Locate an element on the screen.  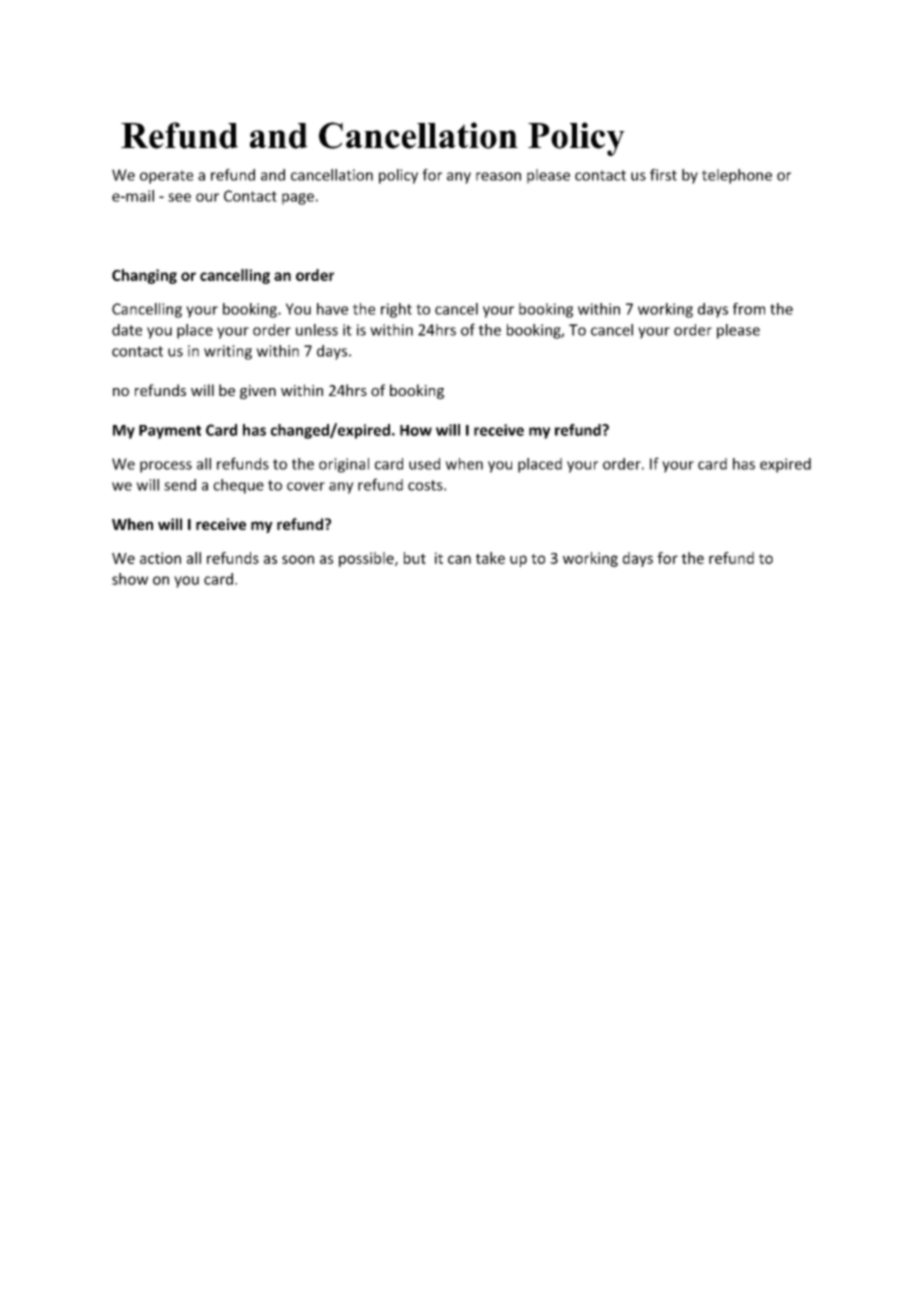
original is located at coordinates (344, 465).
